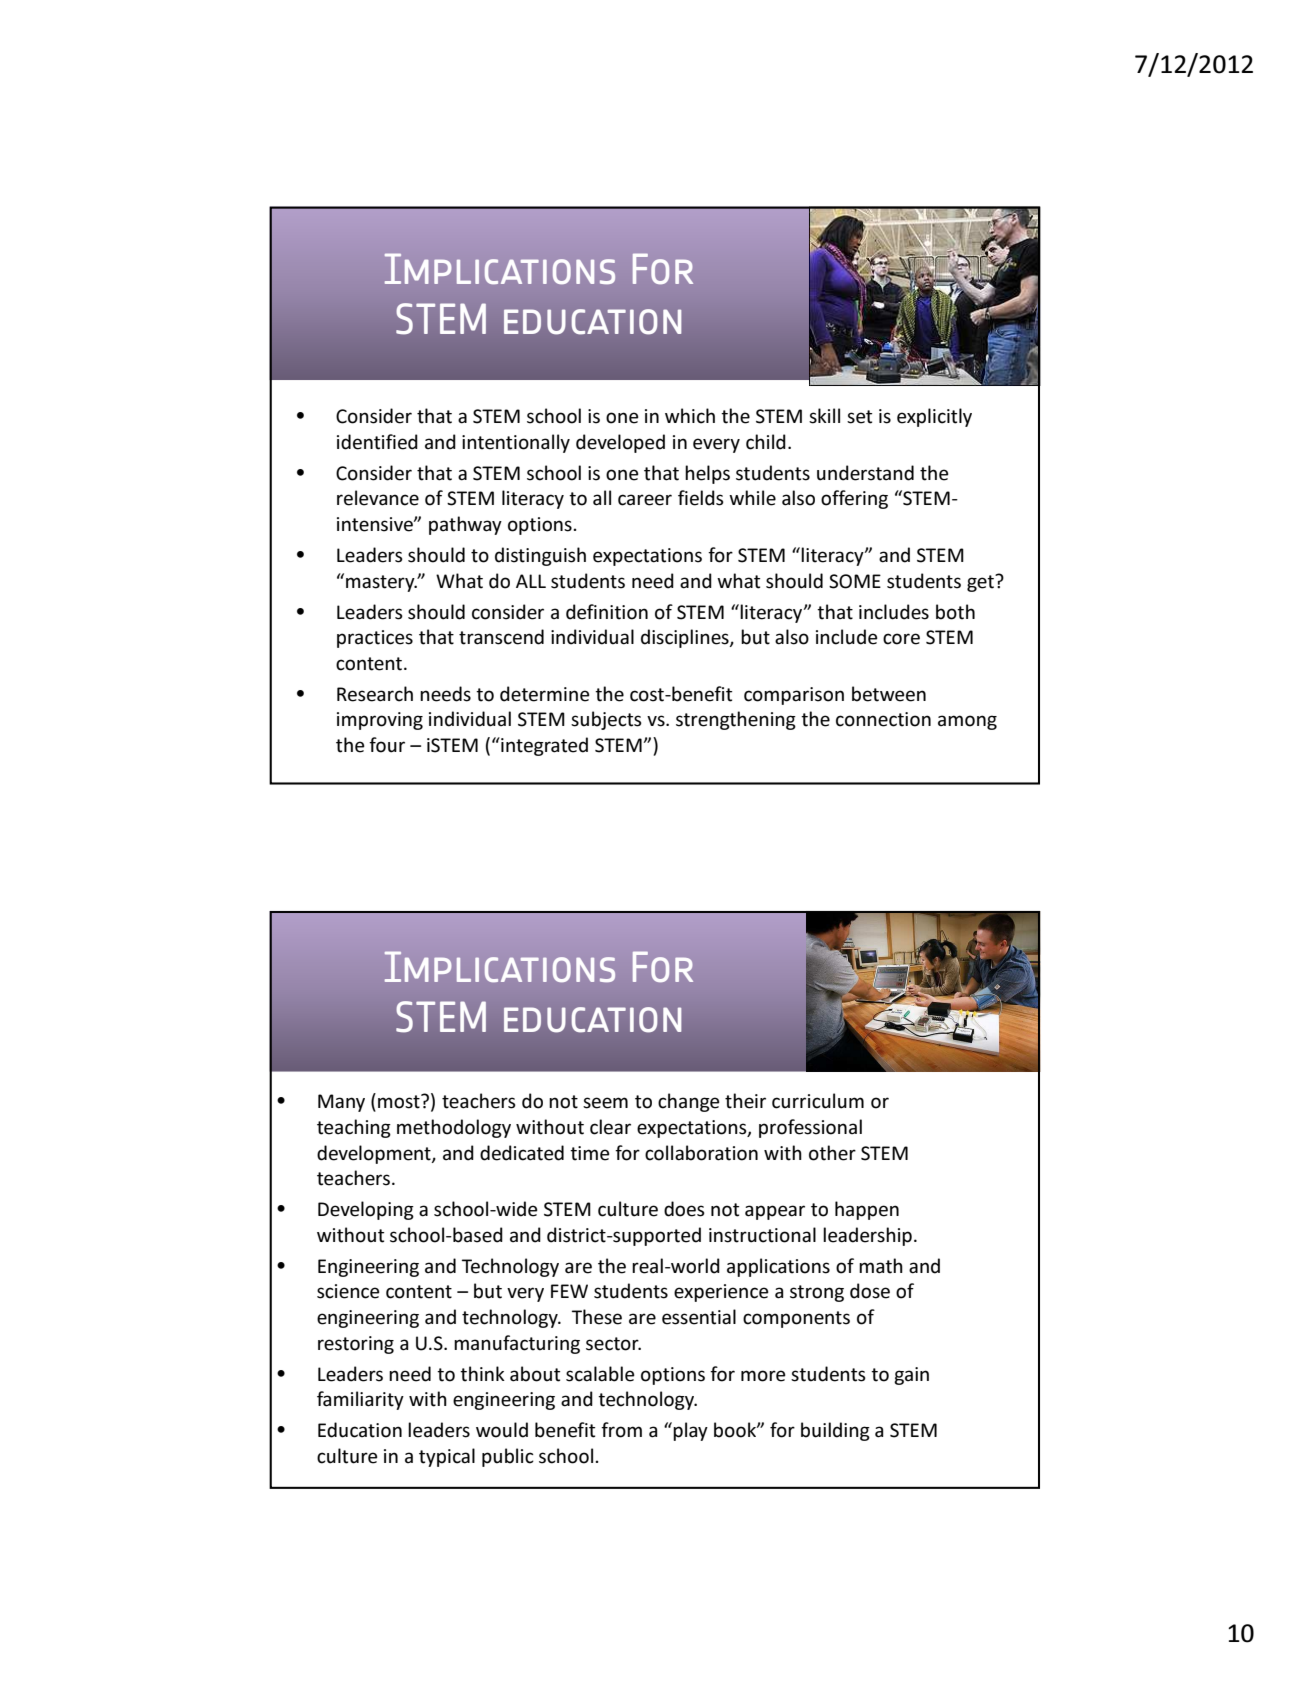  Describe the element at coordinates (689, 1102) in the page. I see `change` at that location.
